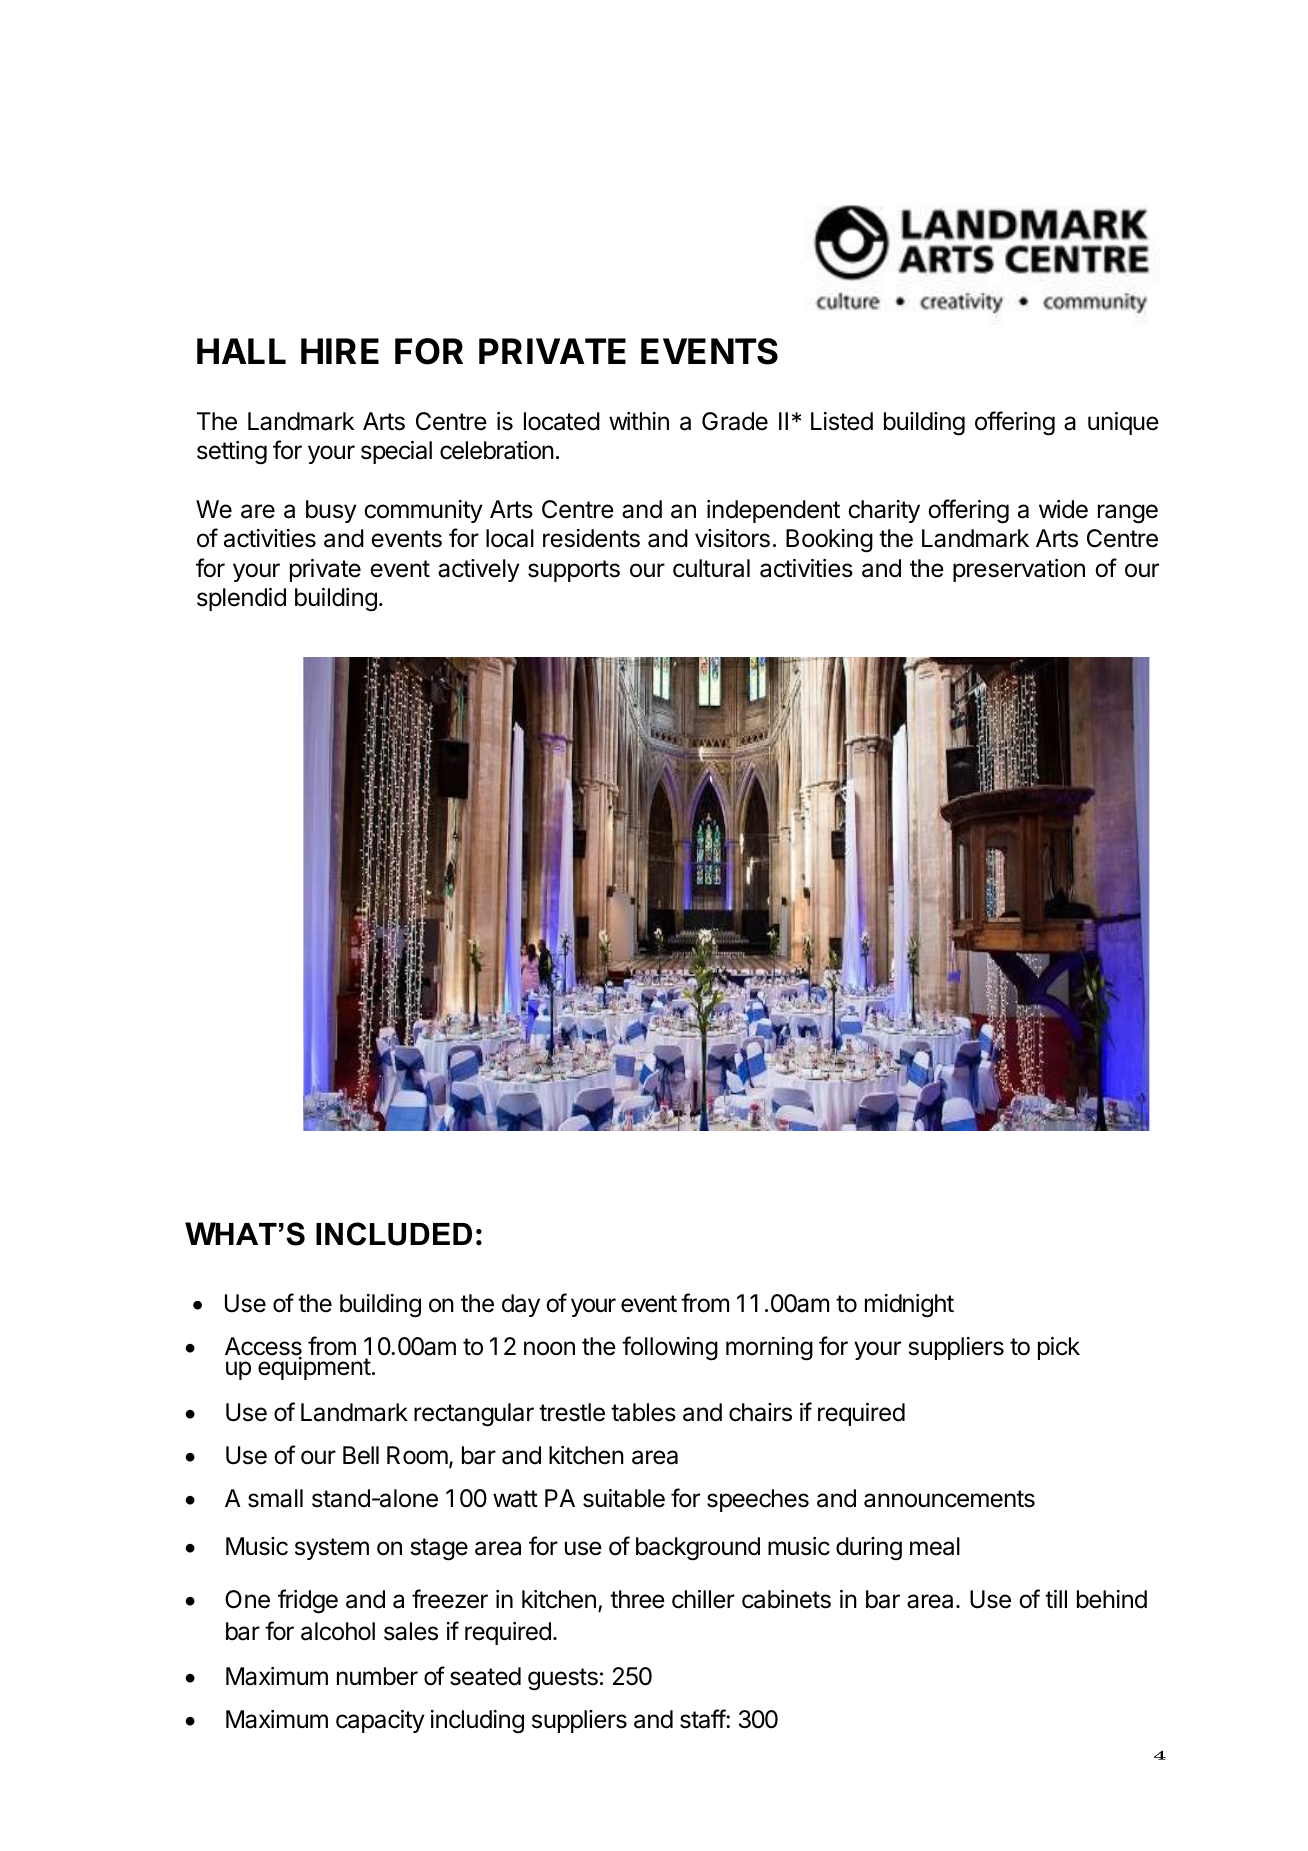 Image resolution: width=1308 pixels, height=1851 pixels. Describe the element at coordinates (340, 351) in the page. I see `HIRE` at that location.
